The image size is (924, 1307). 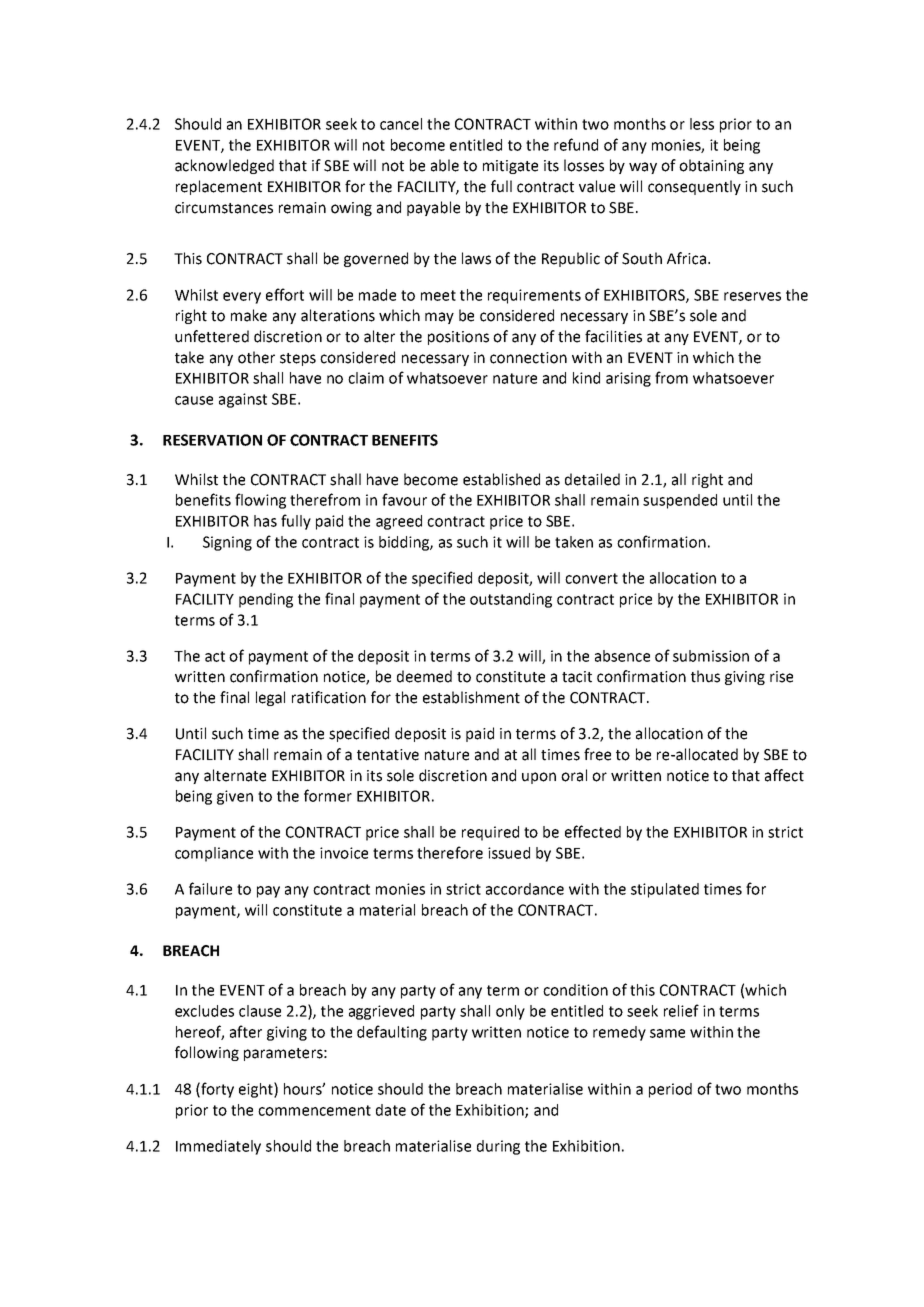 What do you see at coordinates (711, 166) in the screenshot?
I see `obtaining` at bounding box center [711, 166].
